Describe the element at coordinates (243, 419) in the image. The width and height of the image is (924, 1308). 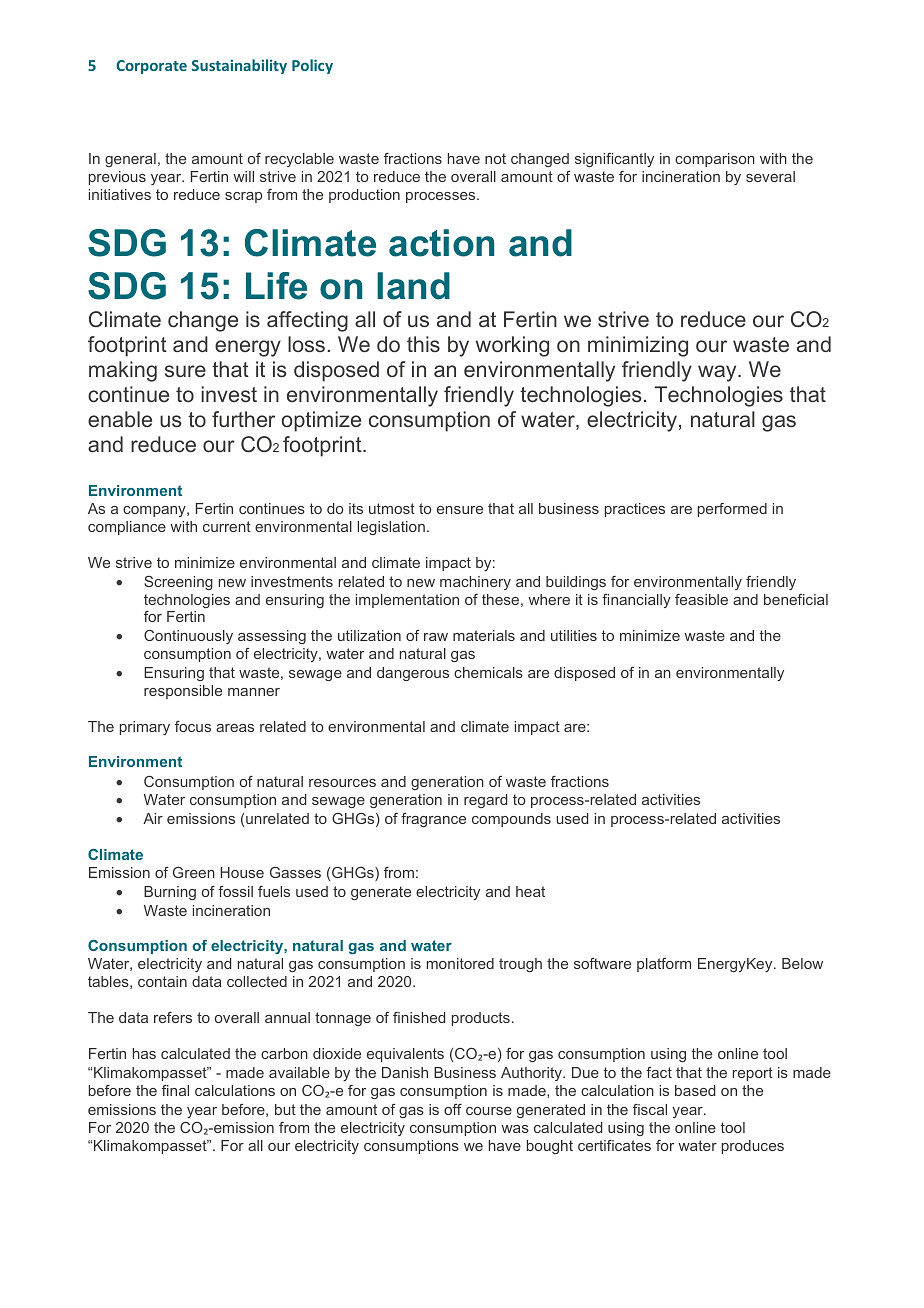
I see `further` at that location.
